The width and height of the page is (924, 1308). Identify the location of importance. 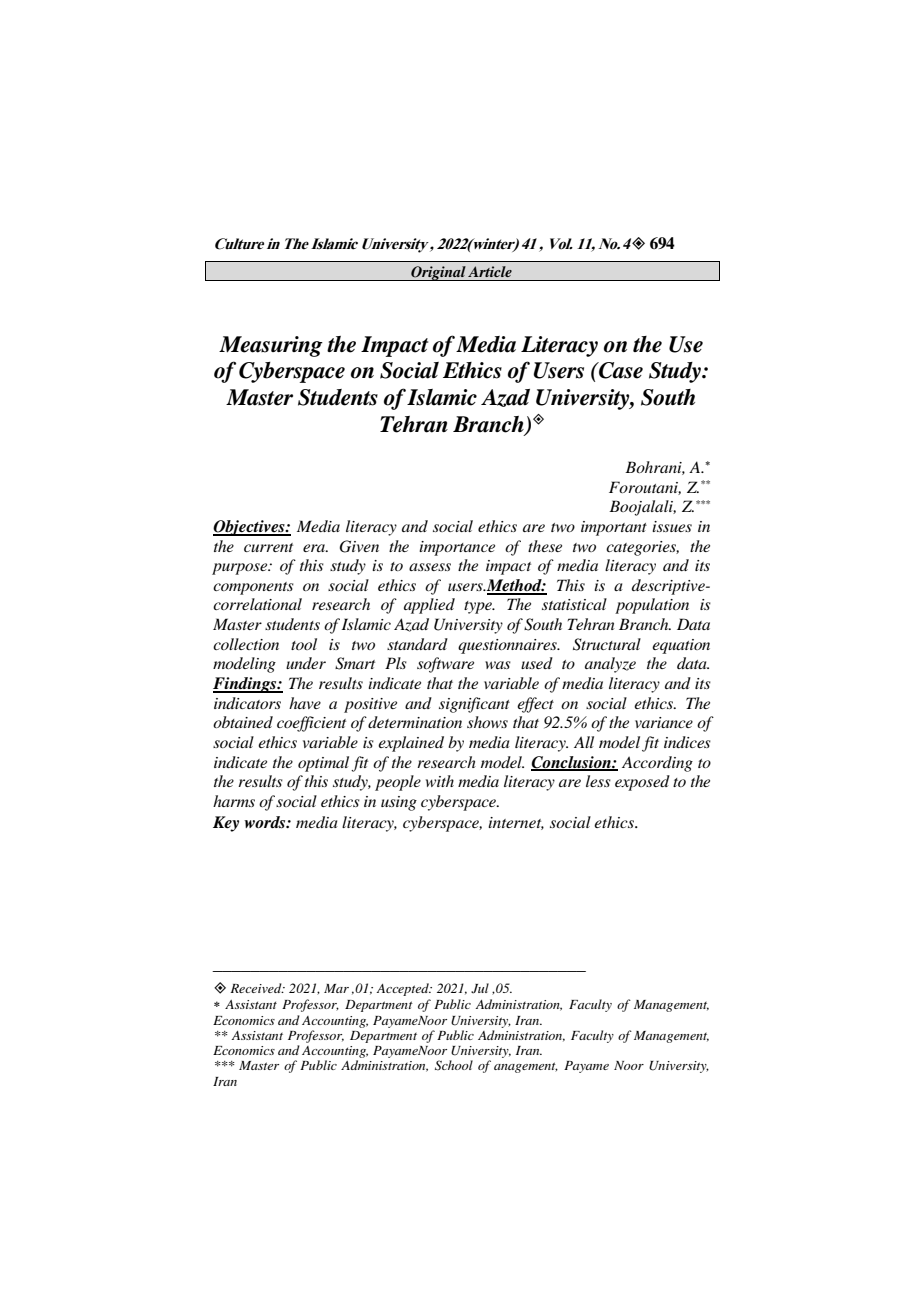
(457, 548).
